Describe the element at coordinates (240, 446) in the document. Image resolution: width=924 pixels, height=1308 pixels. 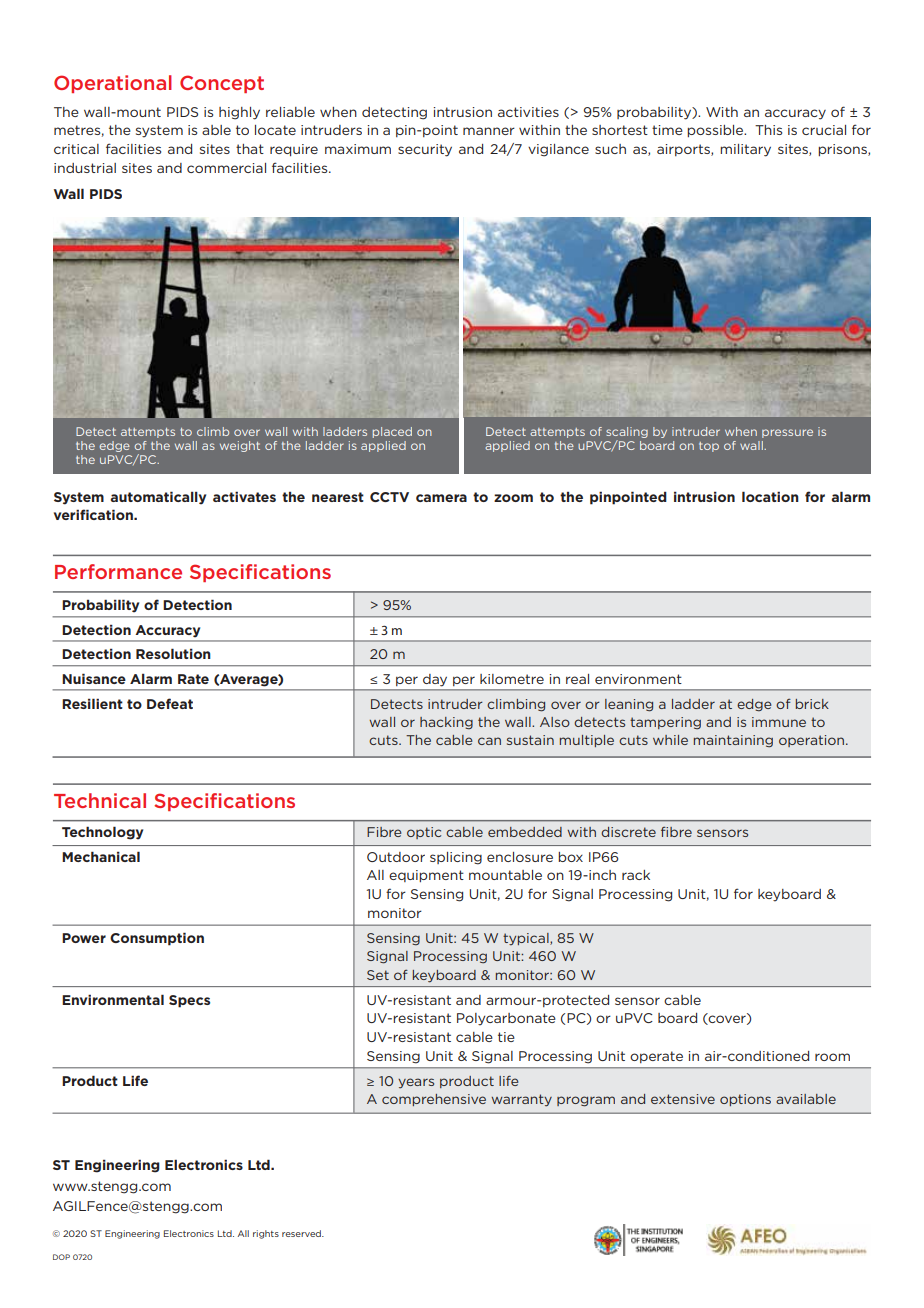
I see `weight` at that location.
